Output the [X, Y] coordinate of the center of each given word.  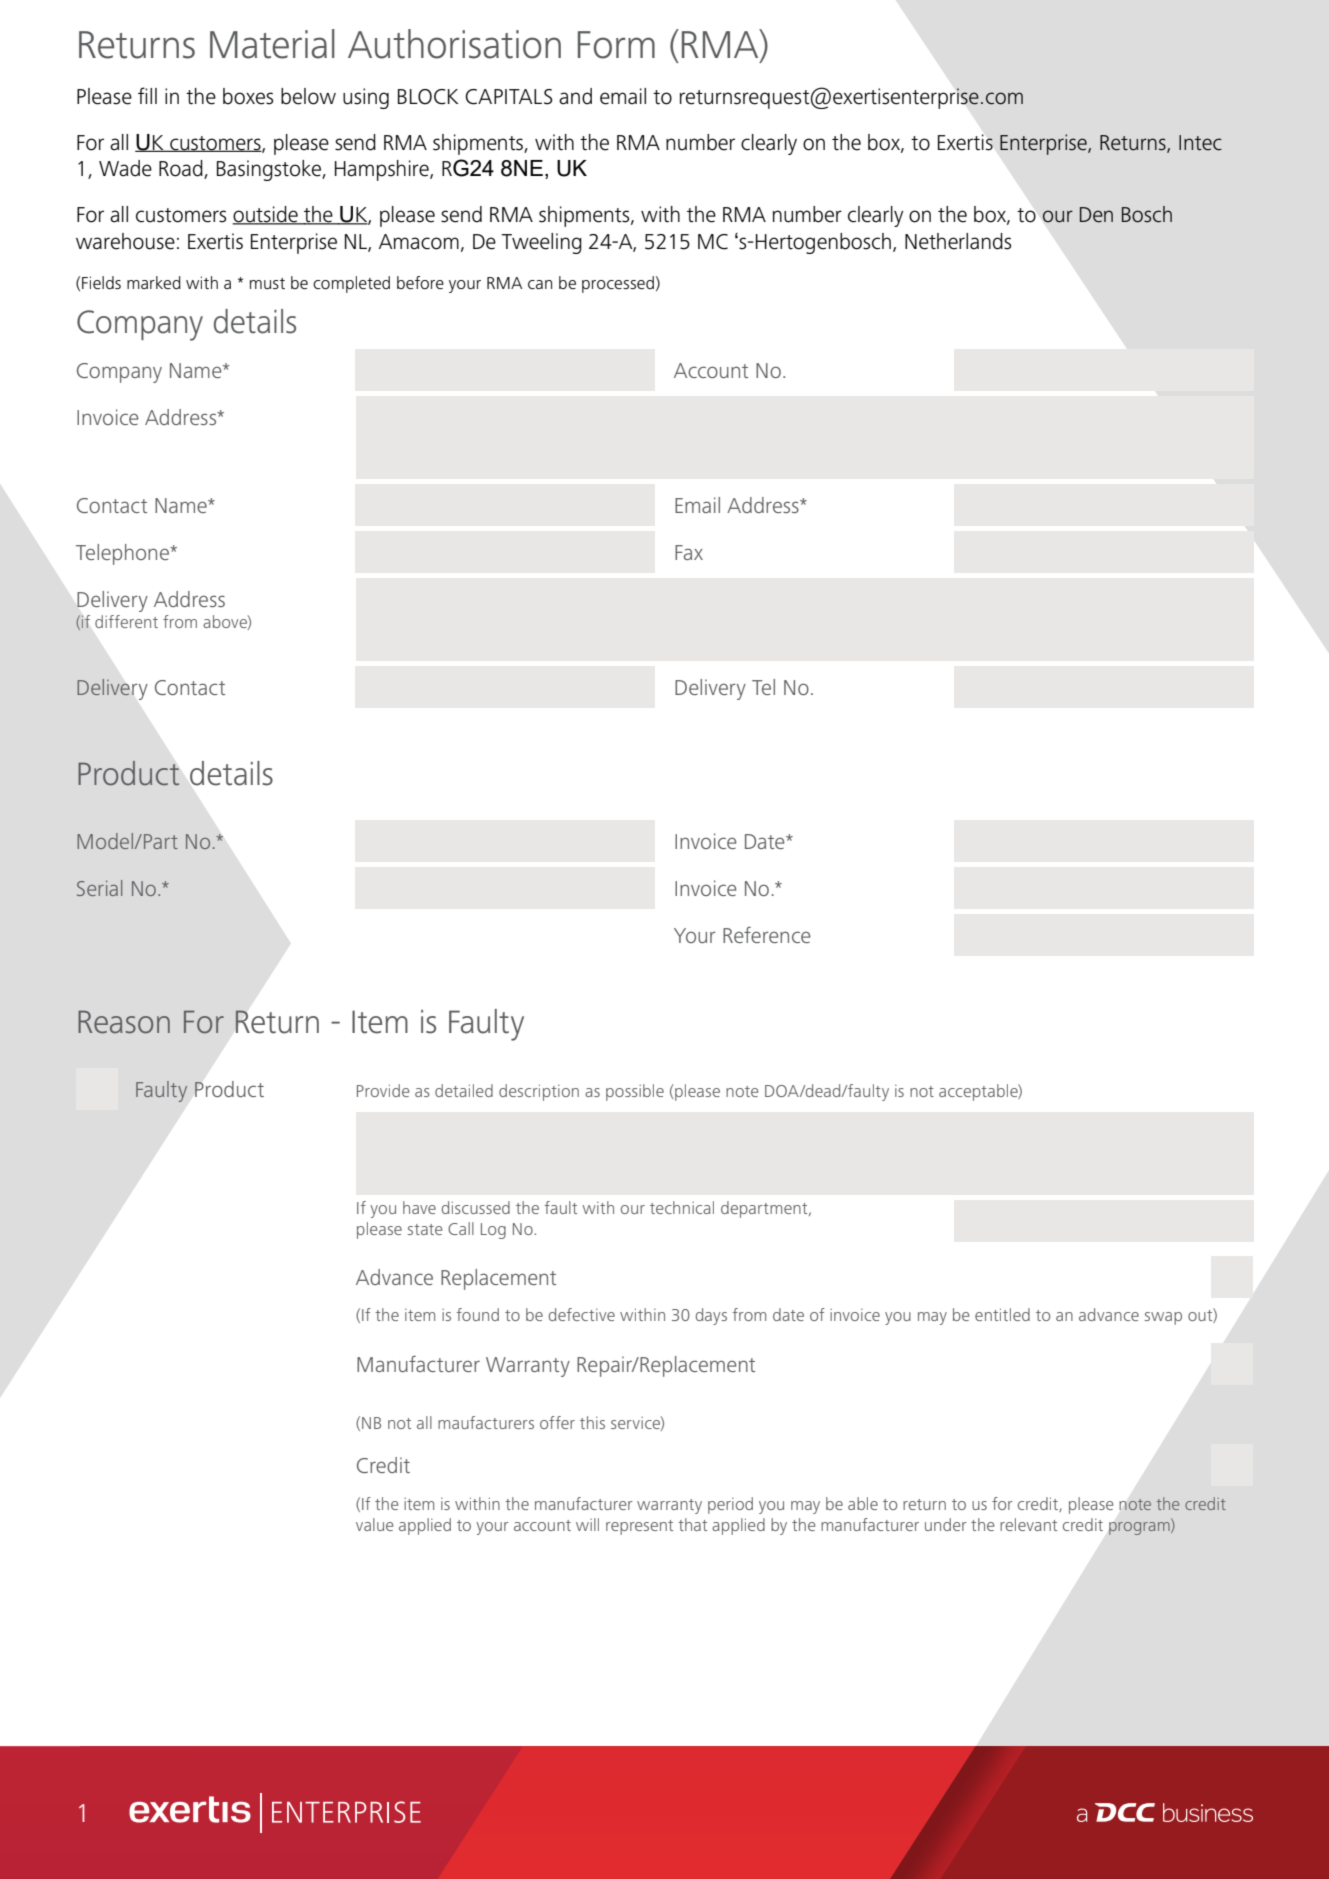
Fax [689, 552]
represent [639, 1527]
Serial [99, 888]
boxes [248, 96]
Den [1096, 215]
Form [616, 45]
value [375, 1524]
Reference [766, 934]
